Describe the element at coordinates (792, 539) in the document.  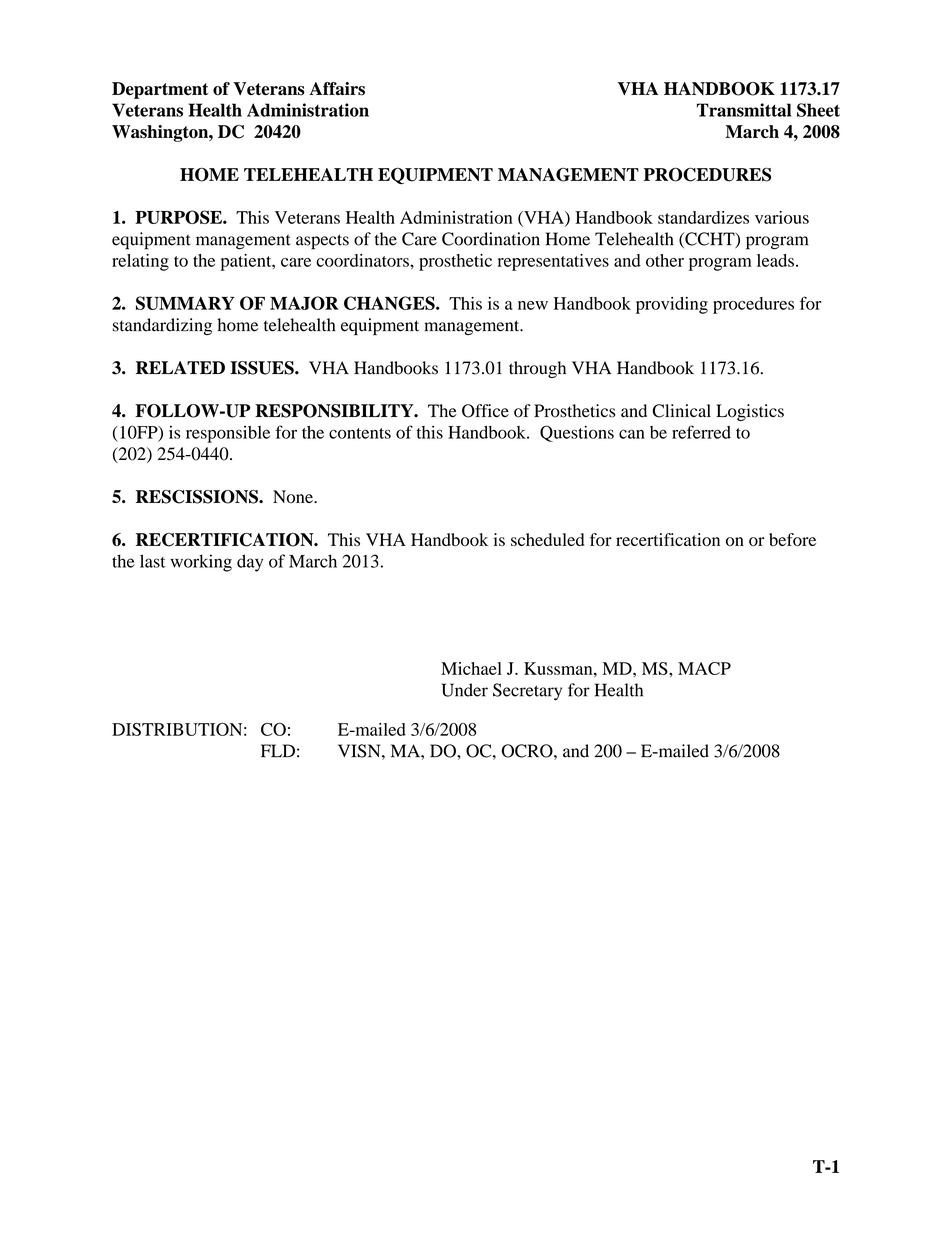
I see `before` at that location.
